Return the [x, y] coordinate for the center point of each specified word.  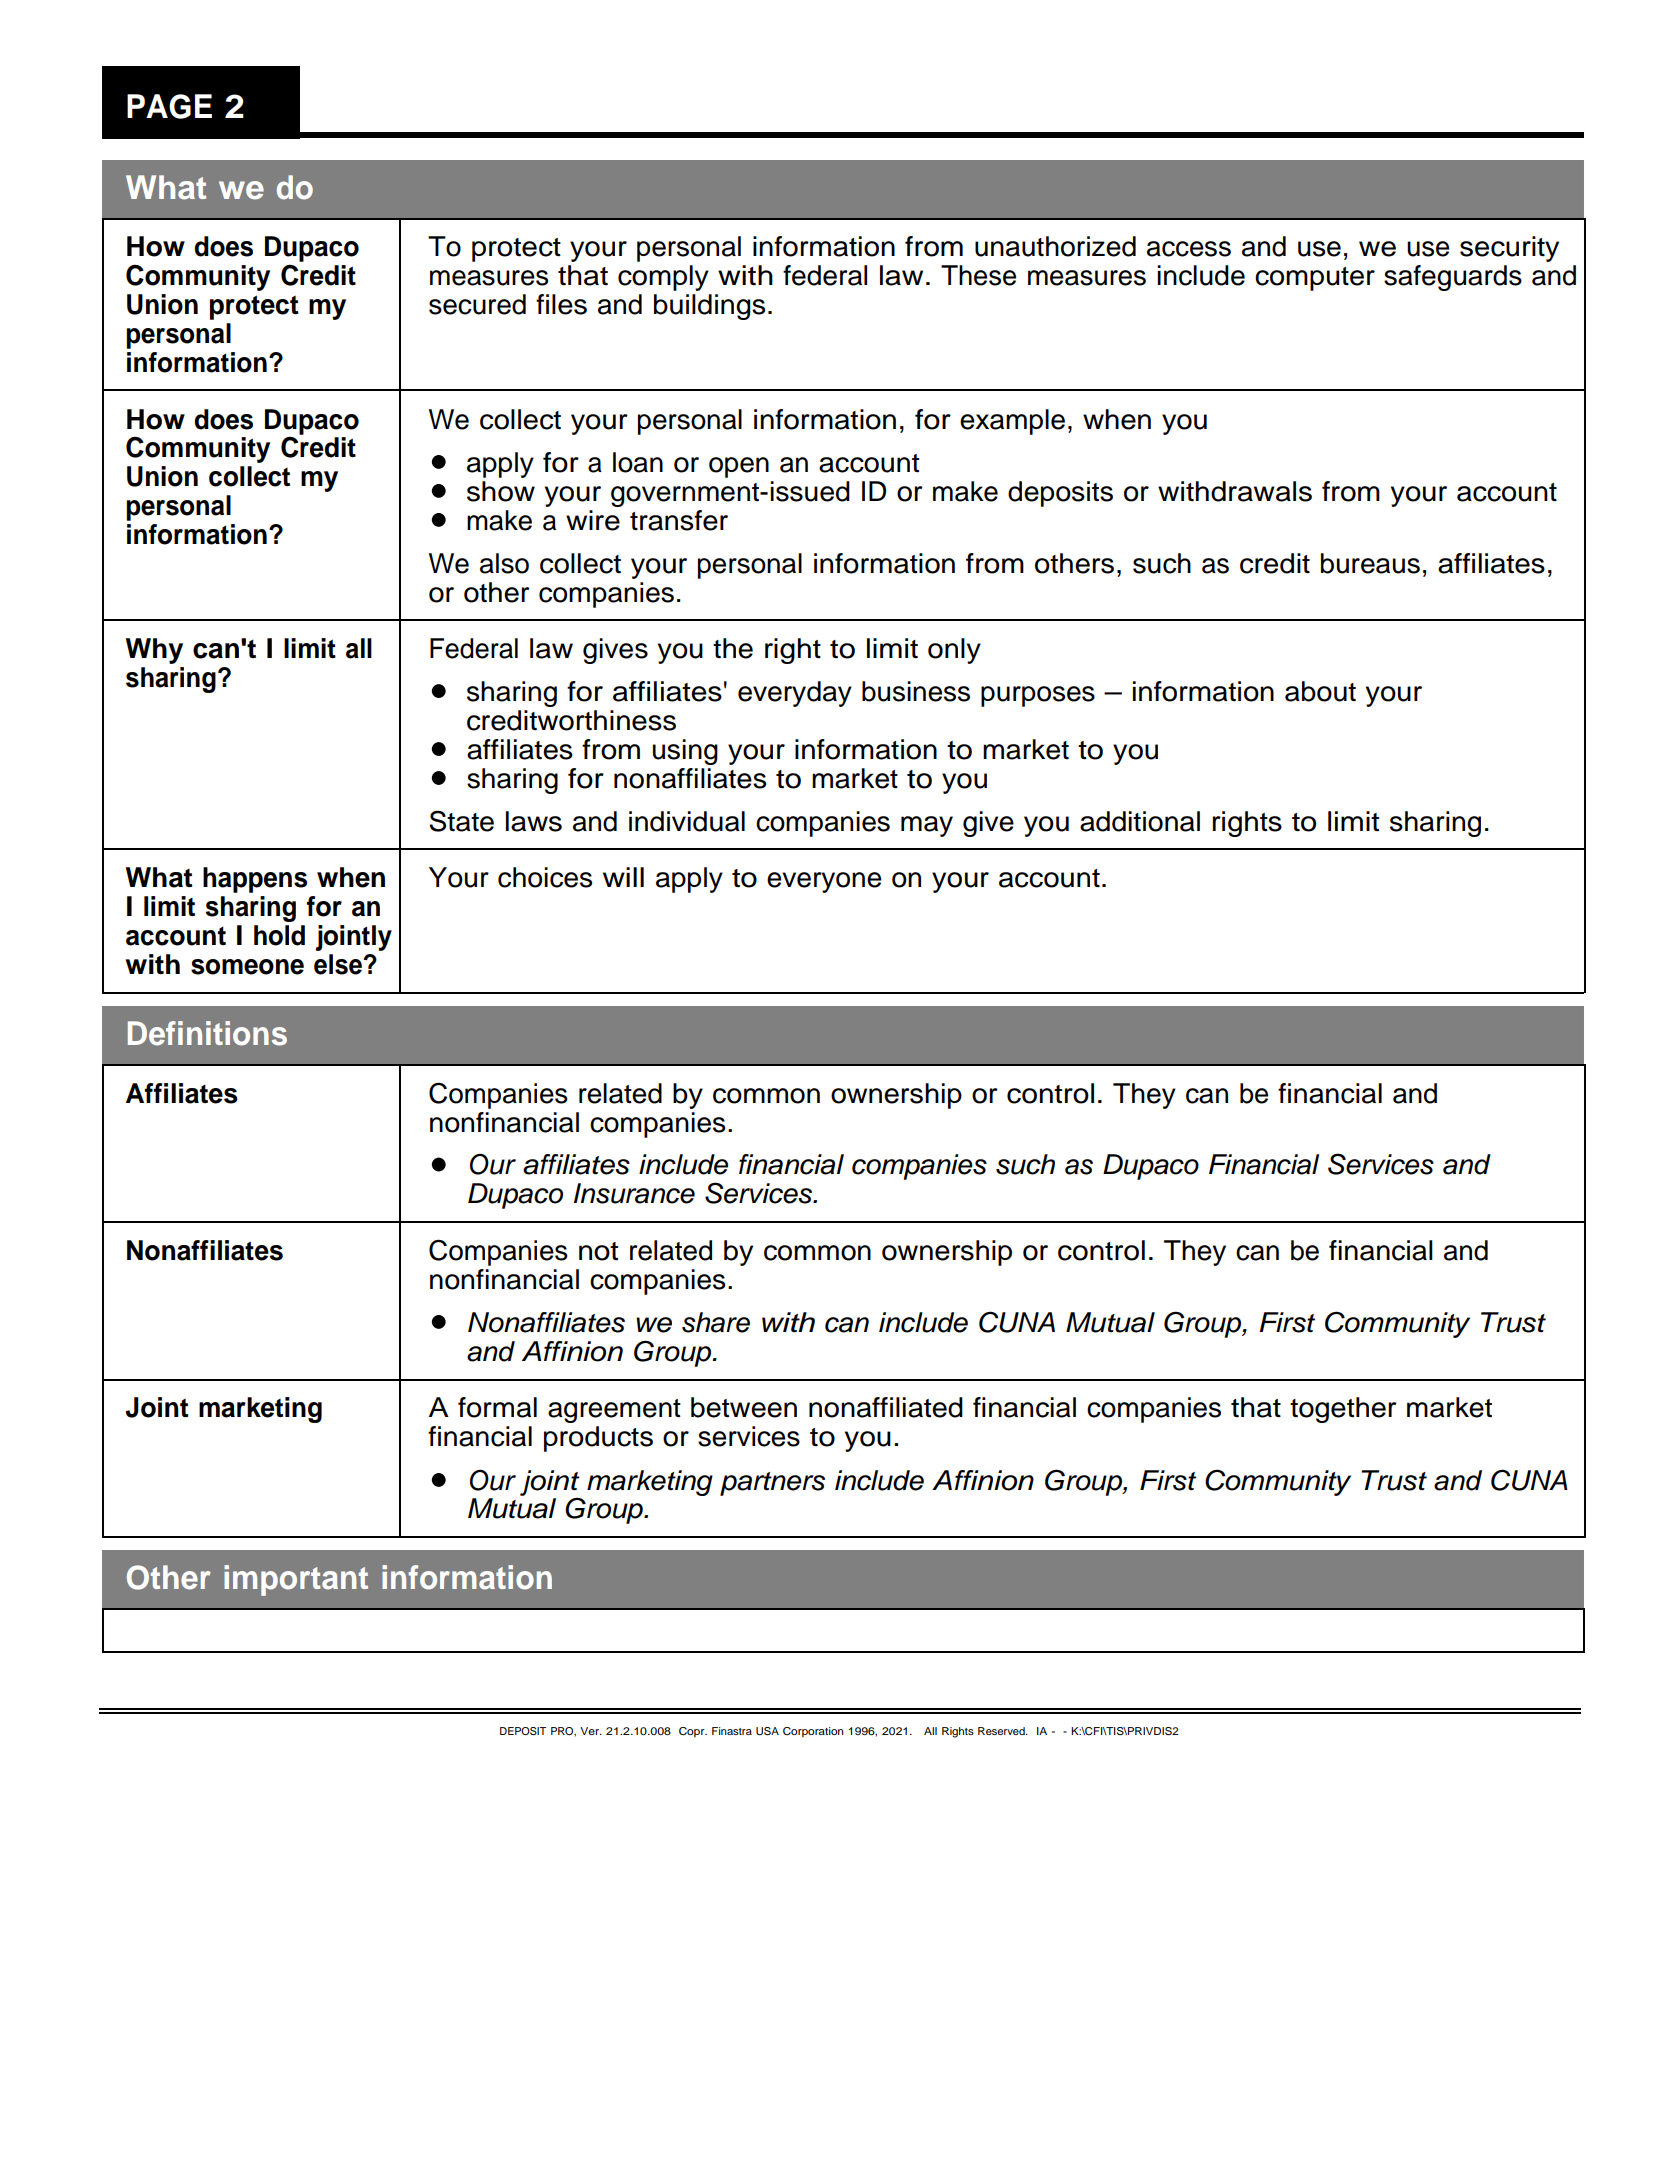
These [978, 275]
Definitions [207, 1033]
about [1320, 691]
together [1343, 1410]
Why [154, 651]
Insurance [634, 1193]
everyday [795, 694]
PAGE [169, 106]
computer [1315, 279]
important [296, 1580]
